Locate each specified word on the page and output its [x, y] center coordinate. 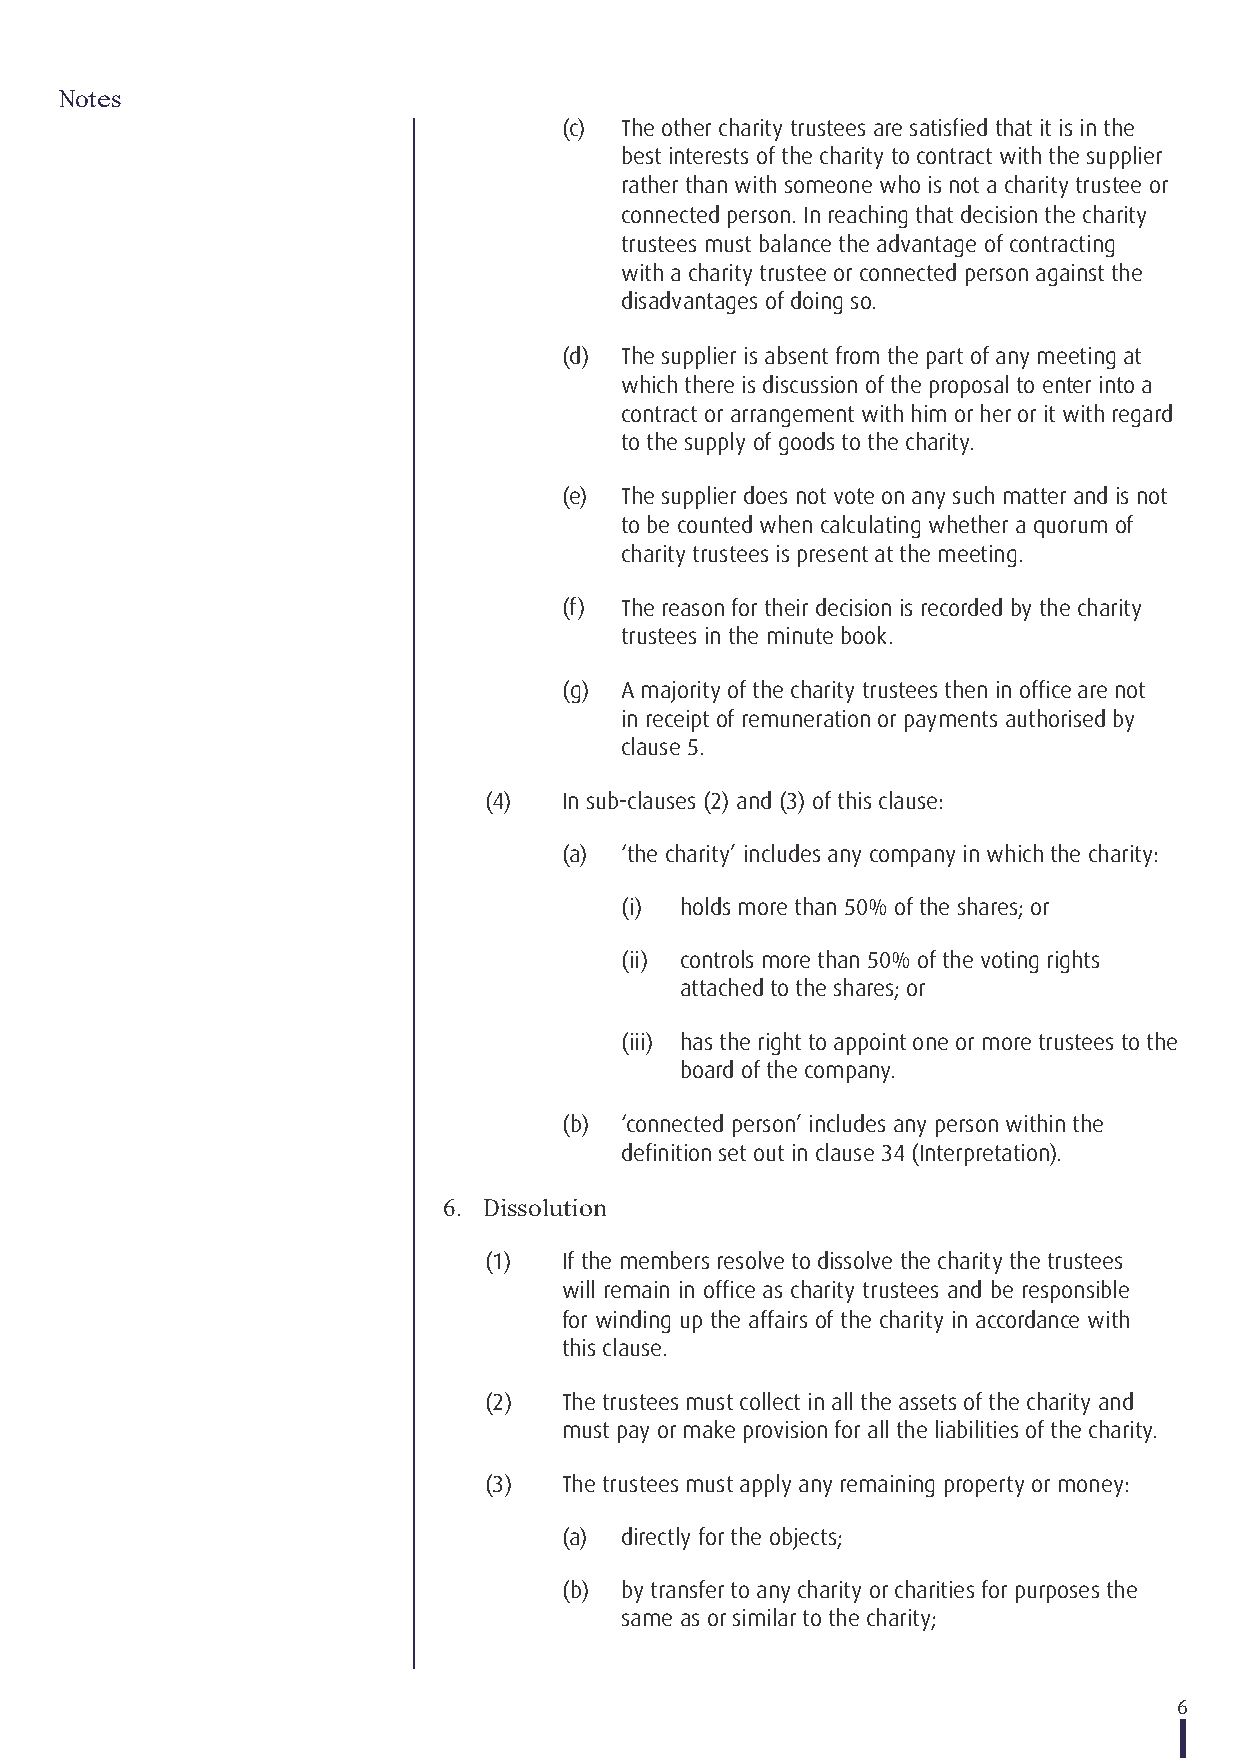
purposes [1057, 1594]
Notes [90, 98]
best [642, 155]
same [647, 1619]
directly [656, 1538]
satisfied [948, 127]
